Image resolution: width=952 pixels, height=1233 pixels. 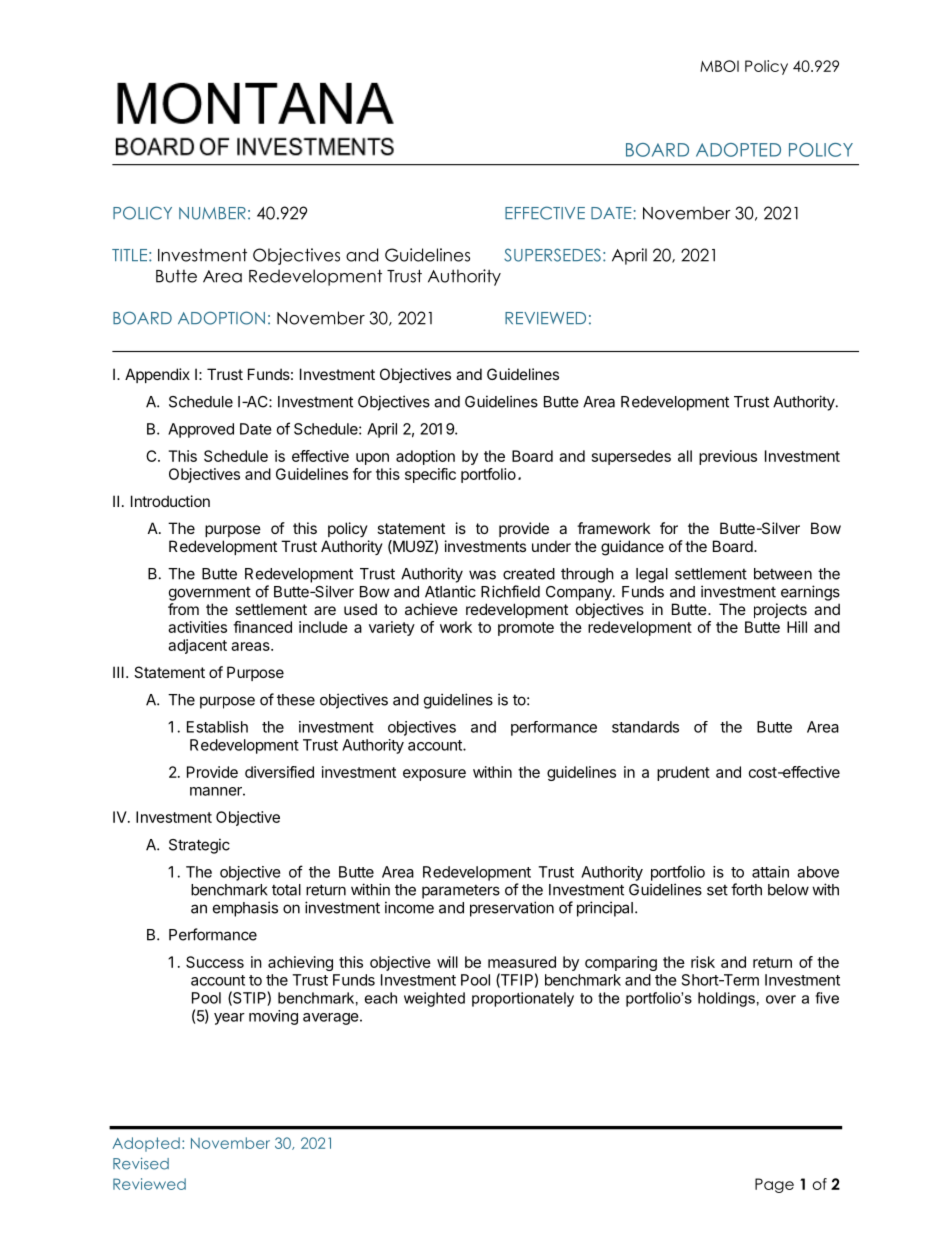 What do you see at coordinates (141, 1163) in the page?
I see `Revised` at bounding box center [141, 1163].
